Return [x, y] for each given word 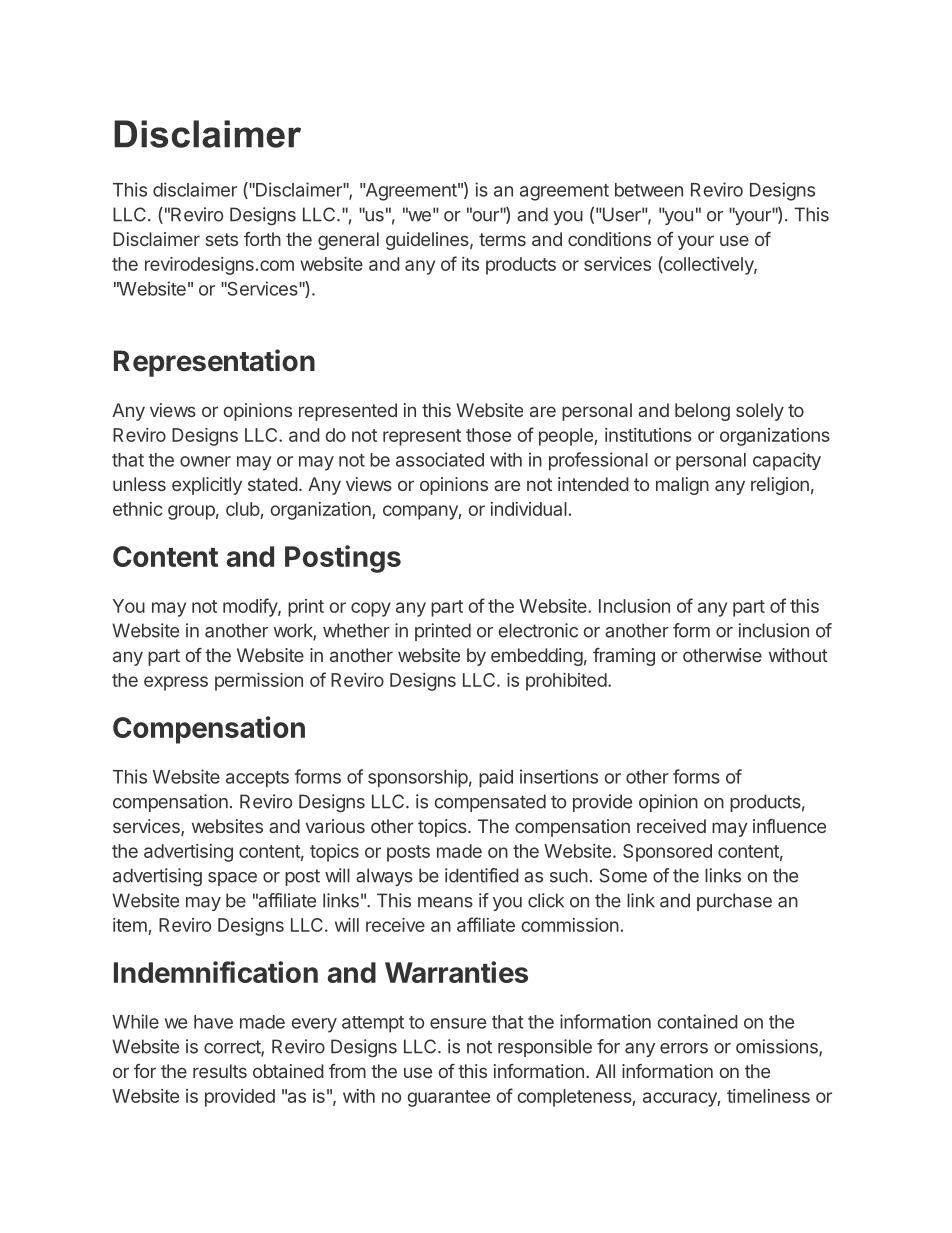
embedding [537, 657]
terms [502, 239]
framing [624, 657]
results [220, 1071]
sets [222, 239]
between [649, 190]
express [176, 683]
